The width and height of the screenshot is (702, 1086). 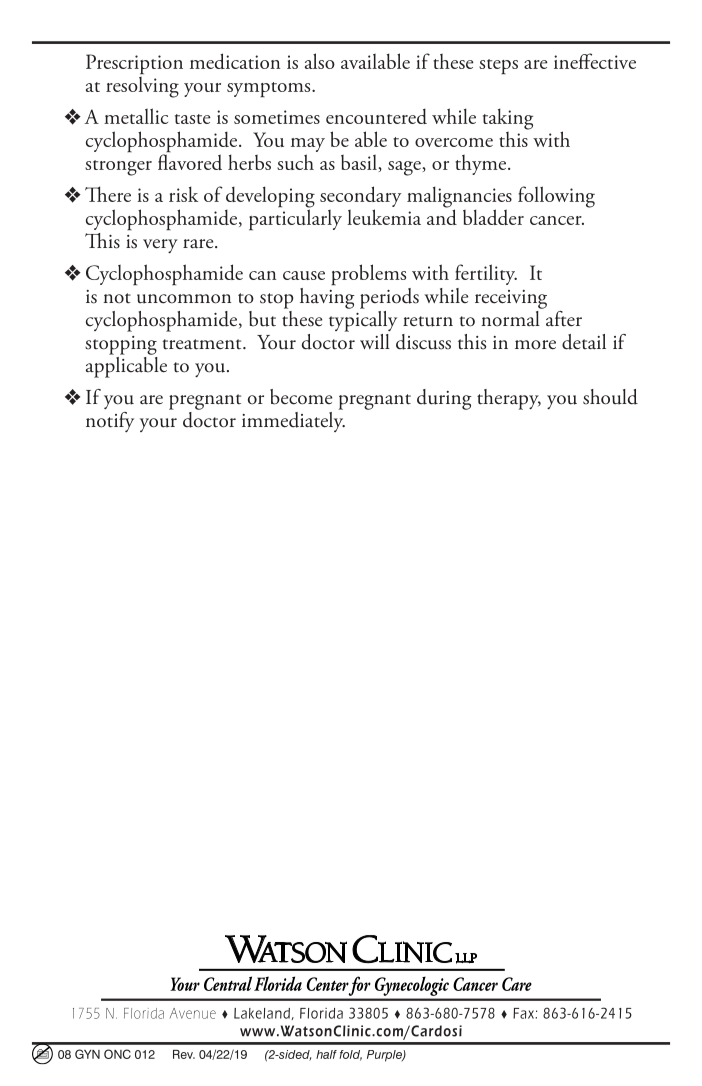 What do you see at coordinates (184, 299) in the screenshot?
I see `uncommon` at bounding box center [184, 299].
